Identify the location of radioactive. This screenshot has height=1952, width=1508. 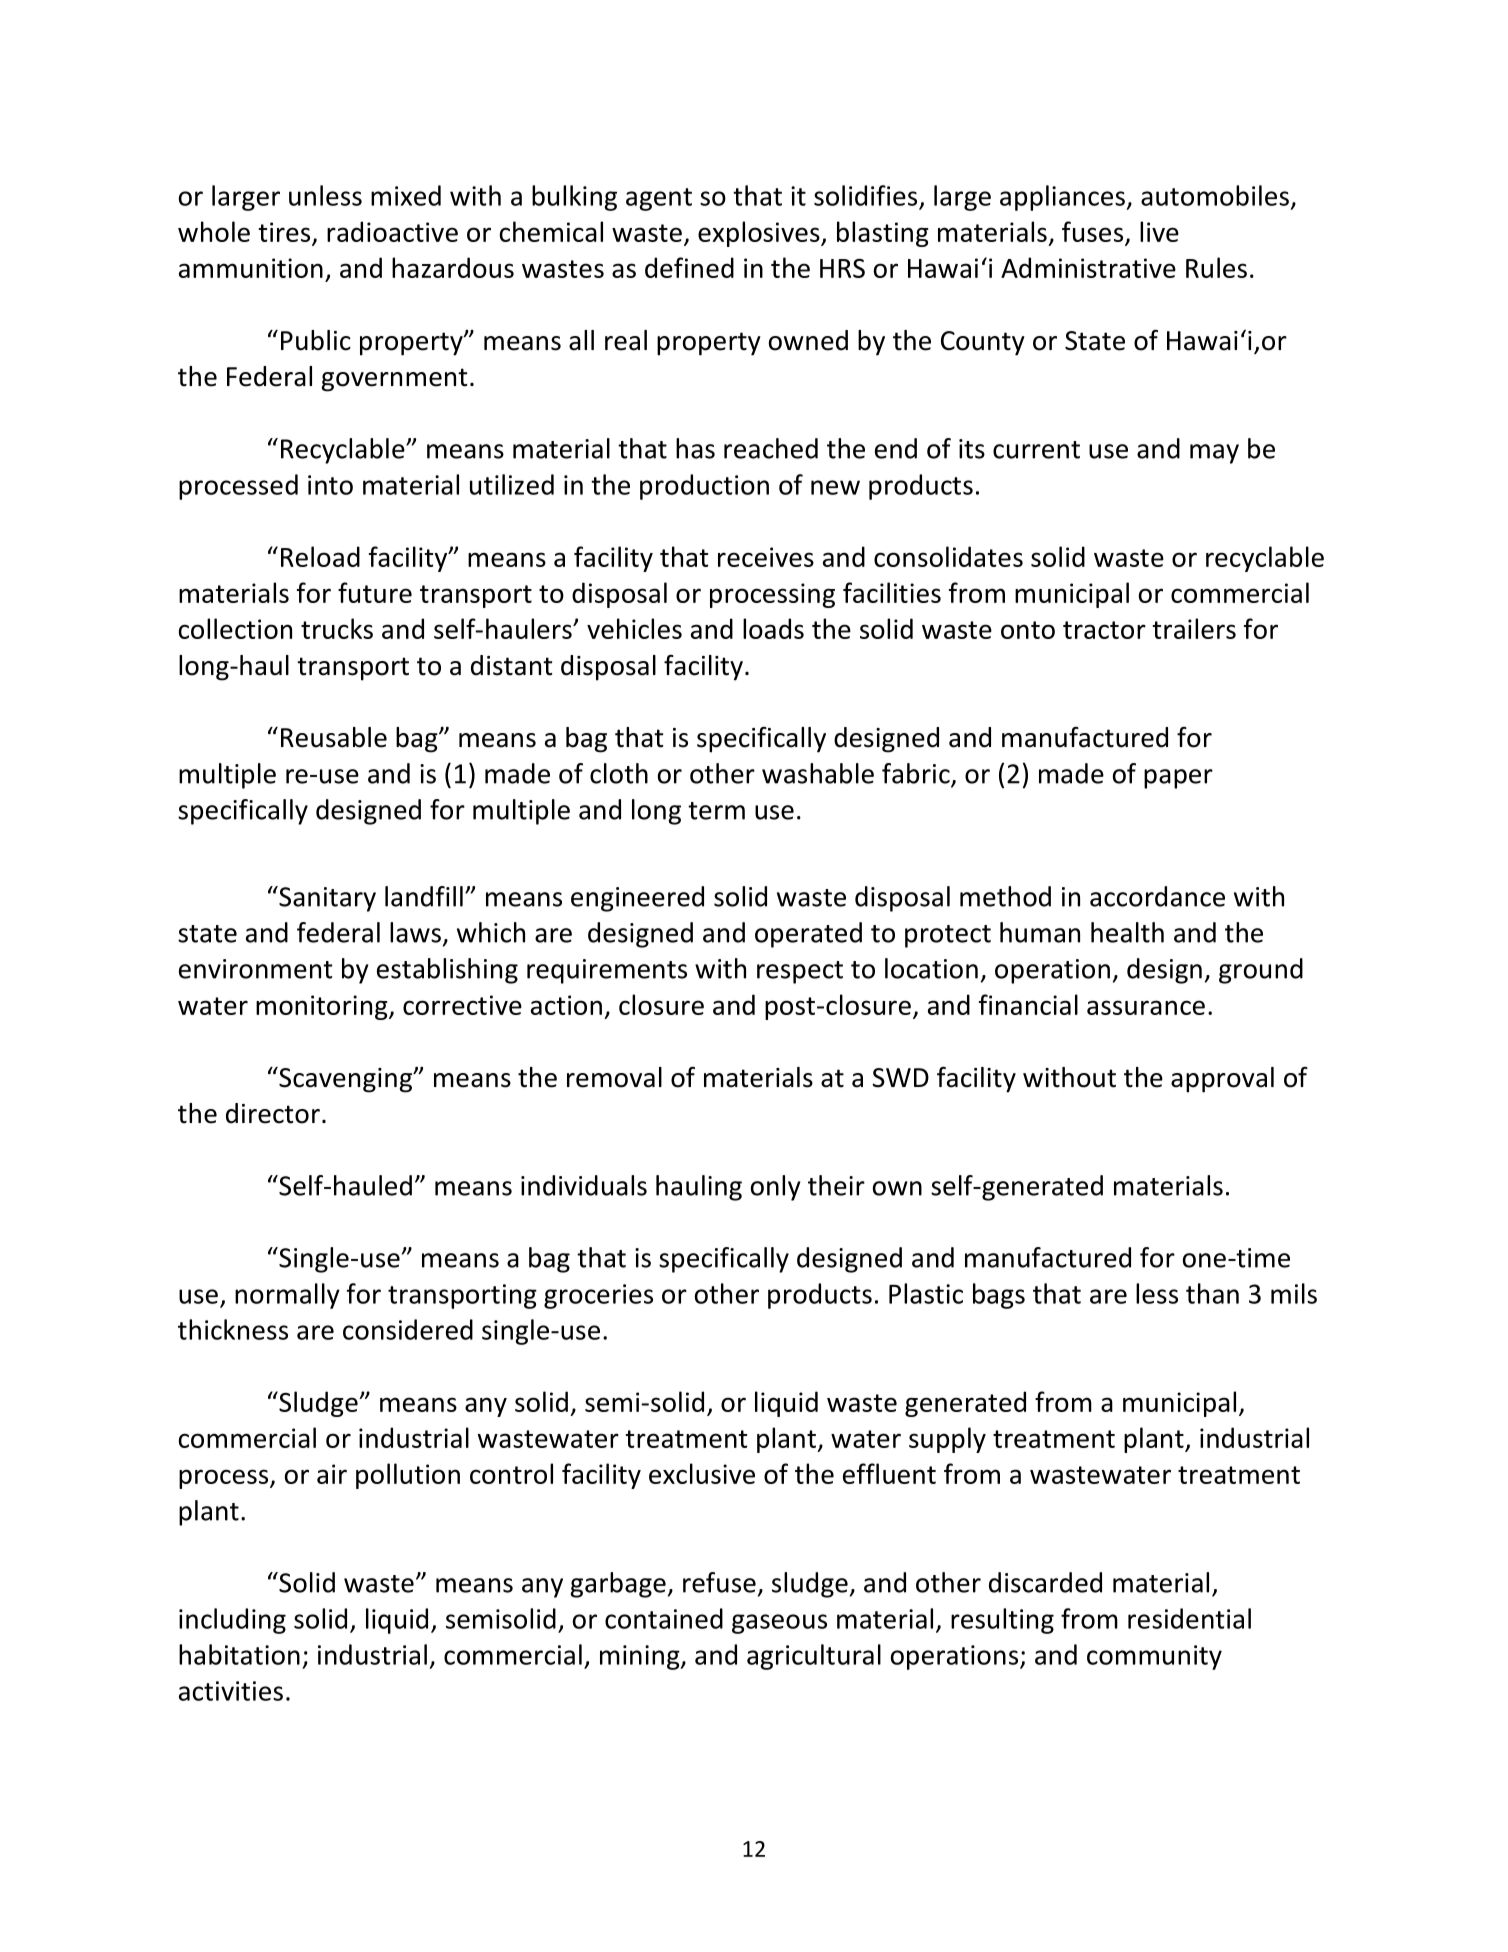
(392, 231).
